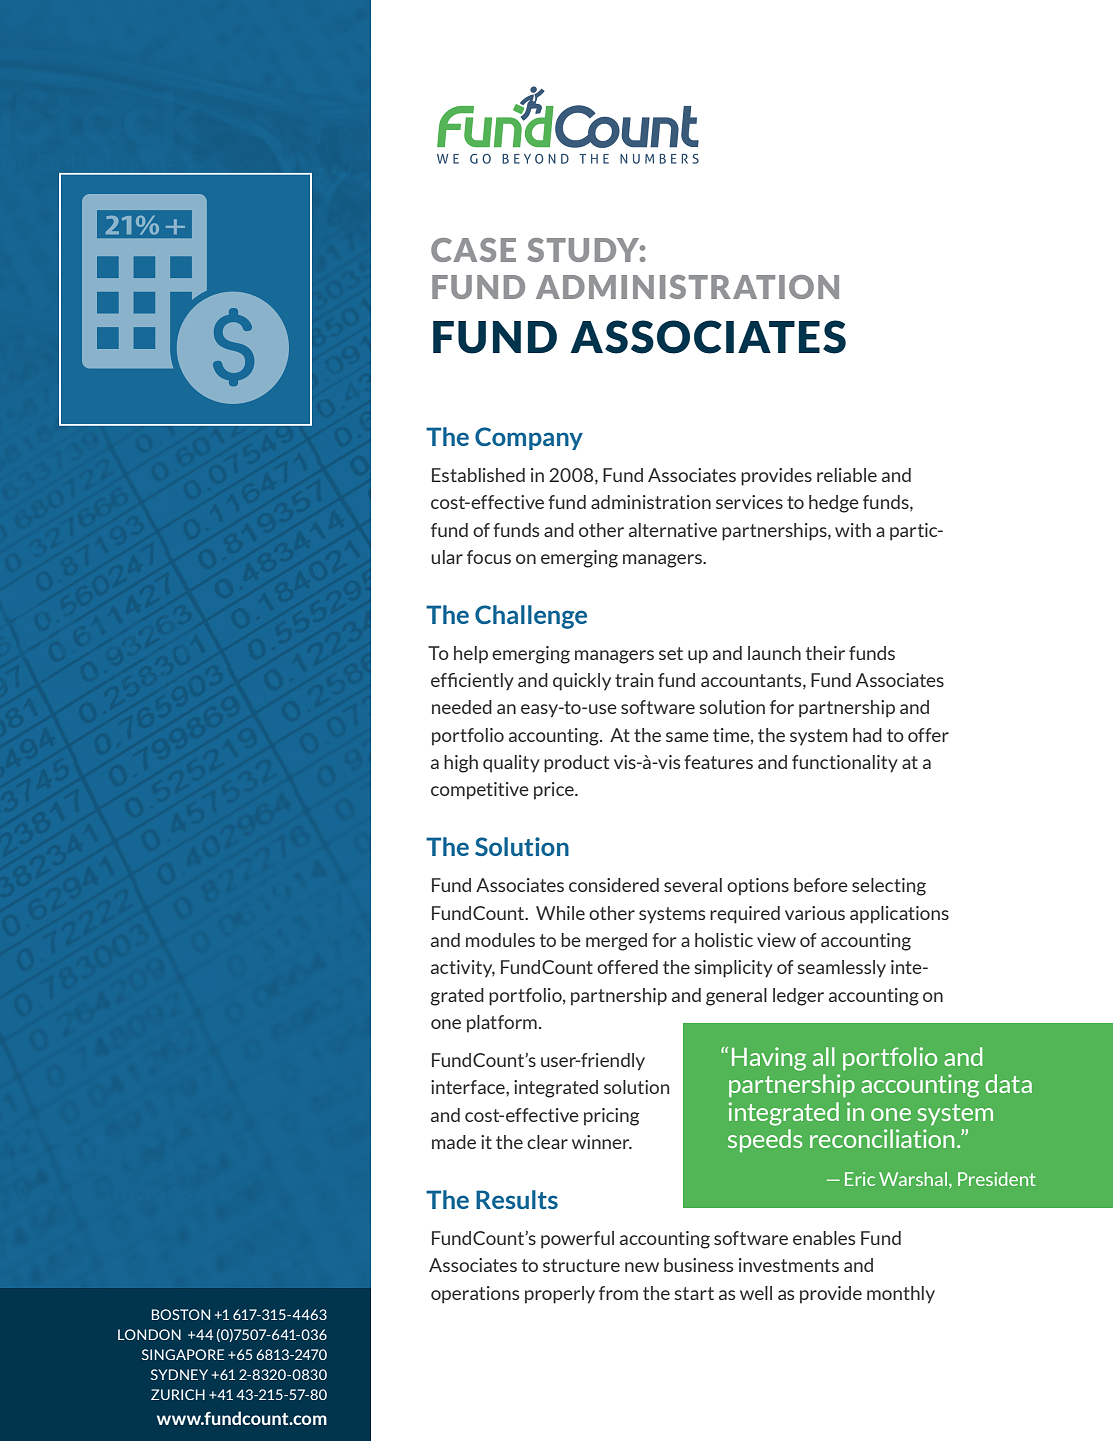  Describe the element at coordinates (461, 764) in the screenshot. I see `high` at that location.
